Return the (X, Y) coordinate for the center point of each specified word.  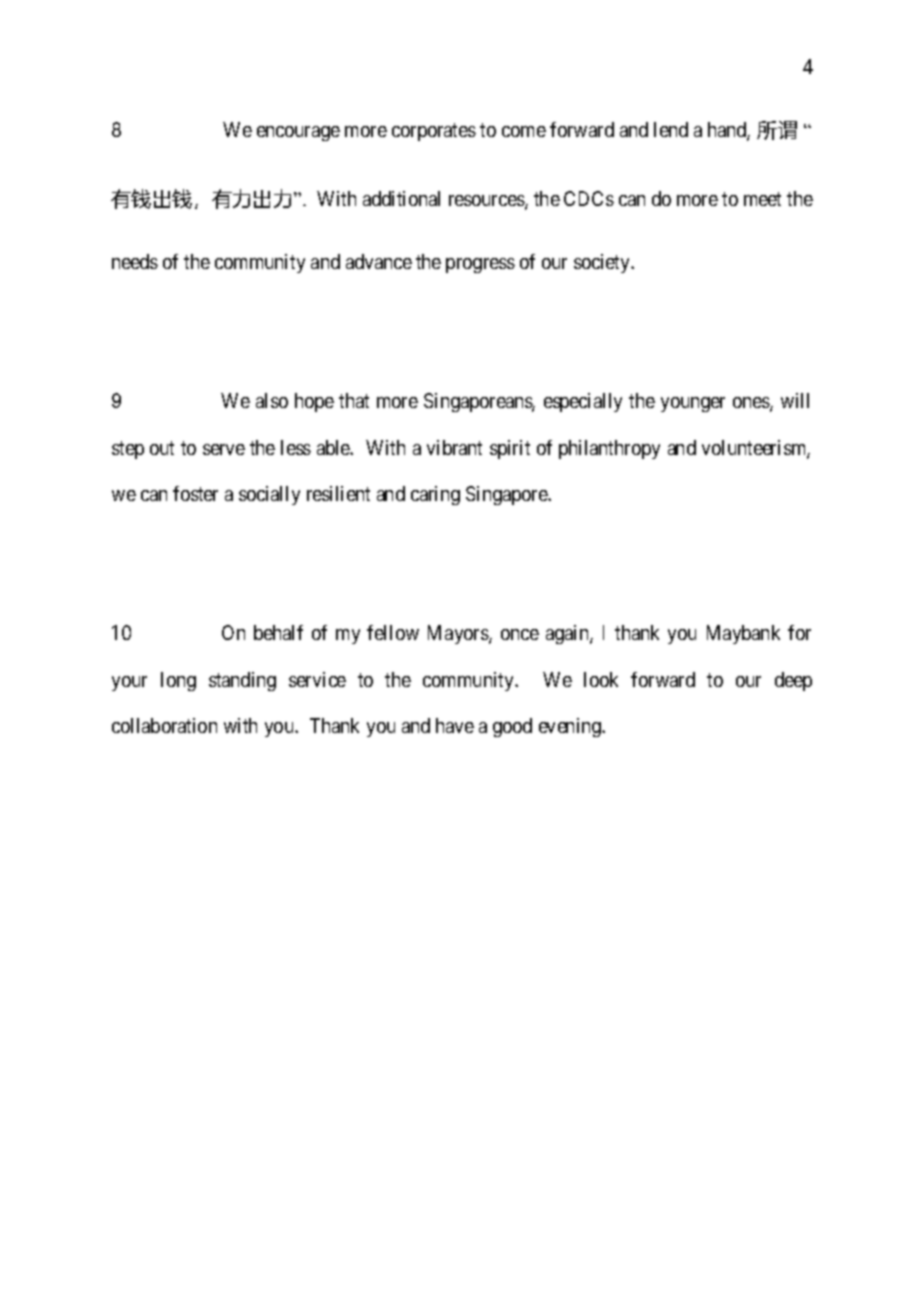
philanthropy (609, 449)
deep (793, 681)
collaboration (164, 725)
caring (435, 495)
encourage (298, 133)
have (455, 725)
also (272, 400)
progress (480, 265)
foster (195, 493)
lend (671, 129)
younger (693, 404)
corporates (434, 132)
